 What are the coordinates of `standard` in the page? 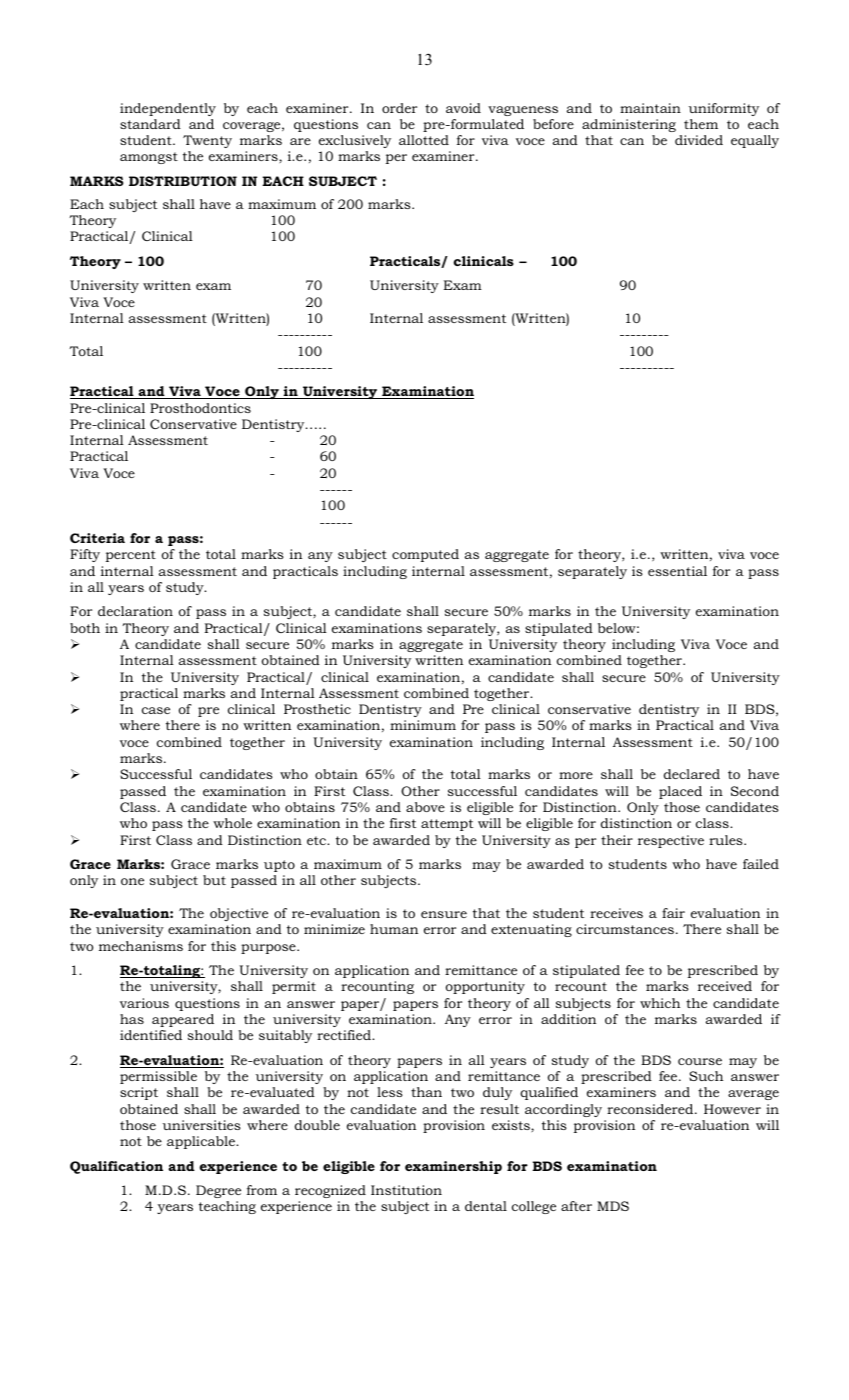 It's located at (150, 124).
